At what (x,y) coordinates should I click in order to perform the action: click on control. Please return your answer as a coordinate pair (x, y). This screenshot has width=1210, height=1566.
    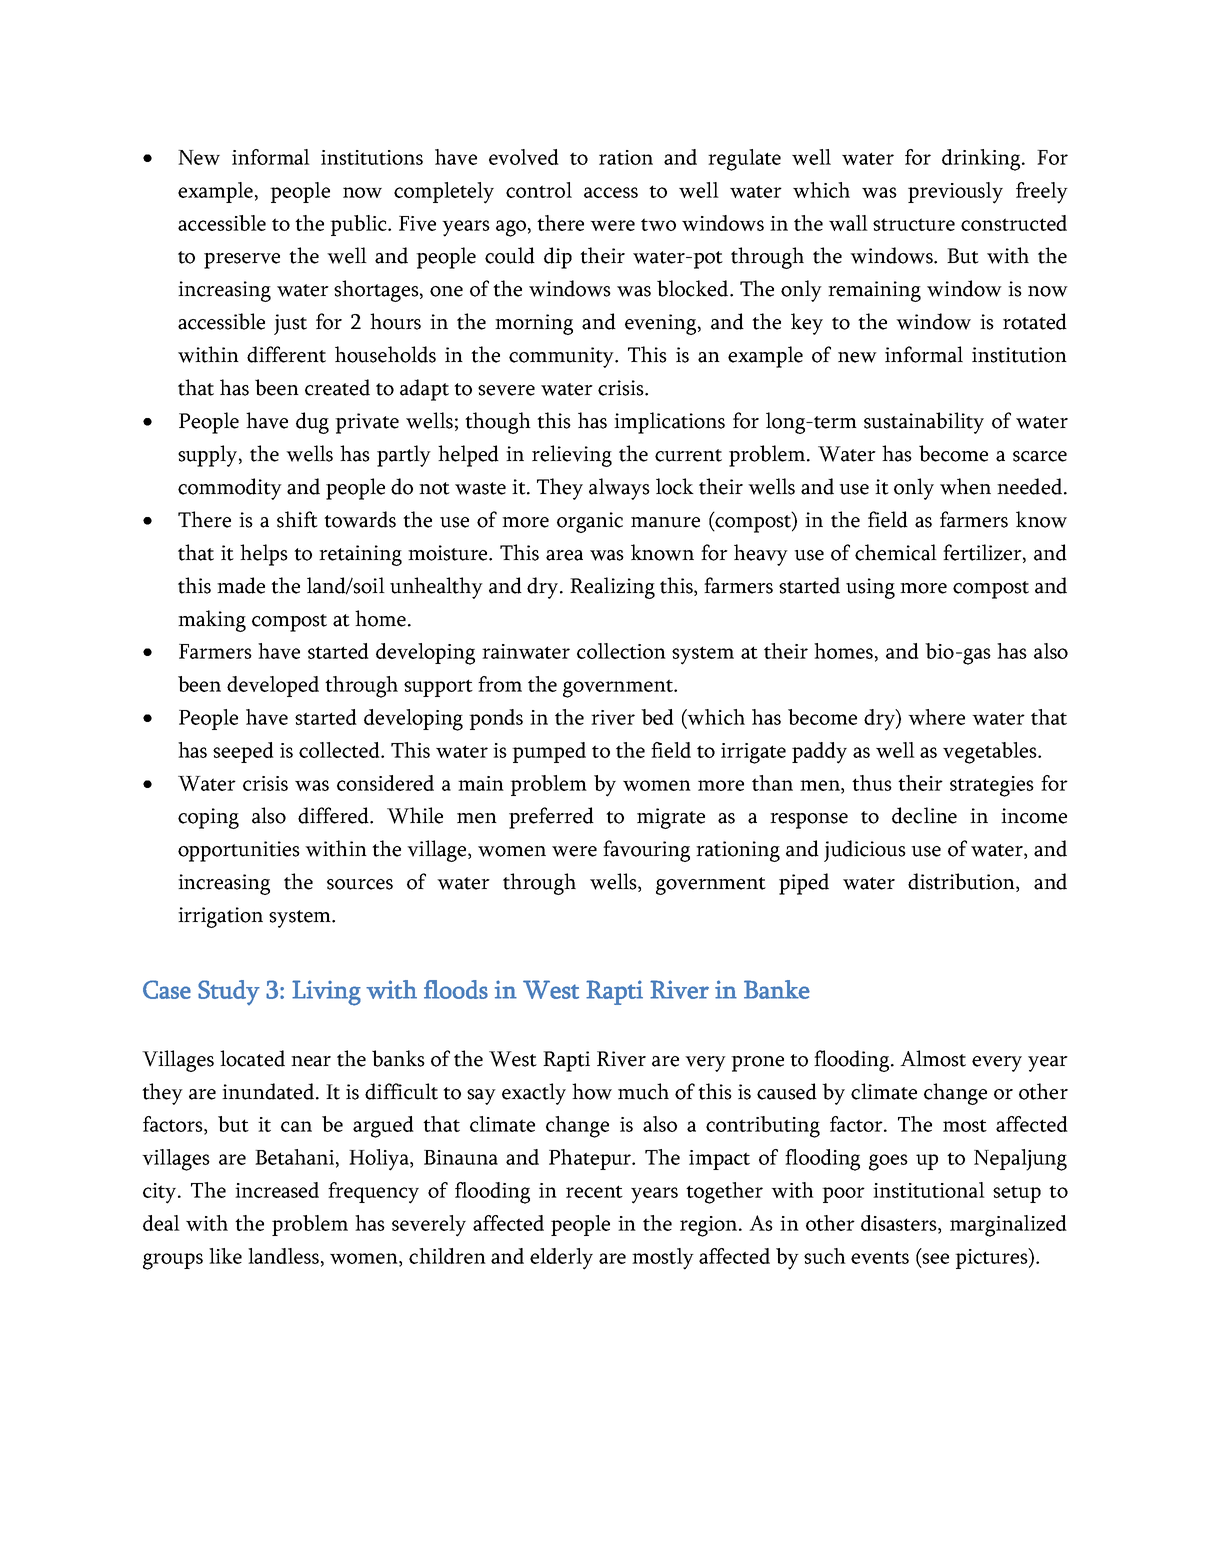
    Looking at the image, I should click on (539, 190).
